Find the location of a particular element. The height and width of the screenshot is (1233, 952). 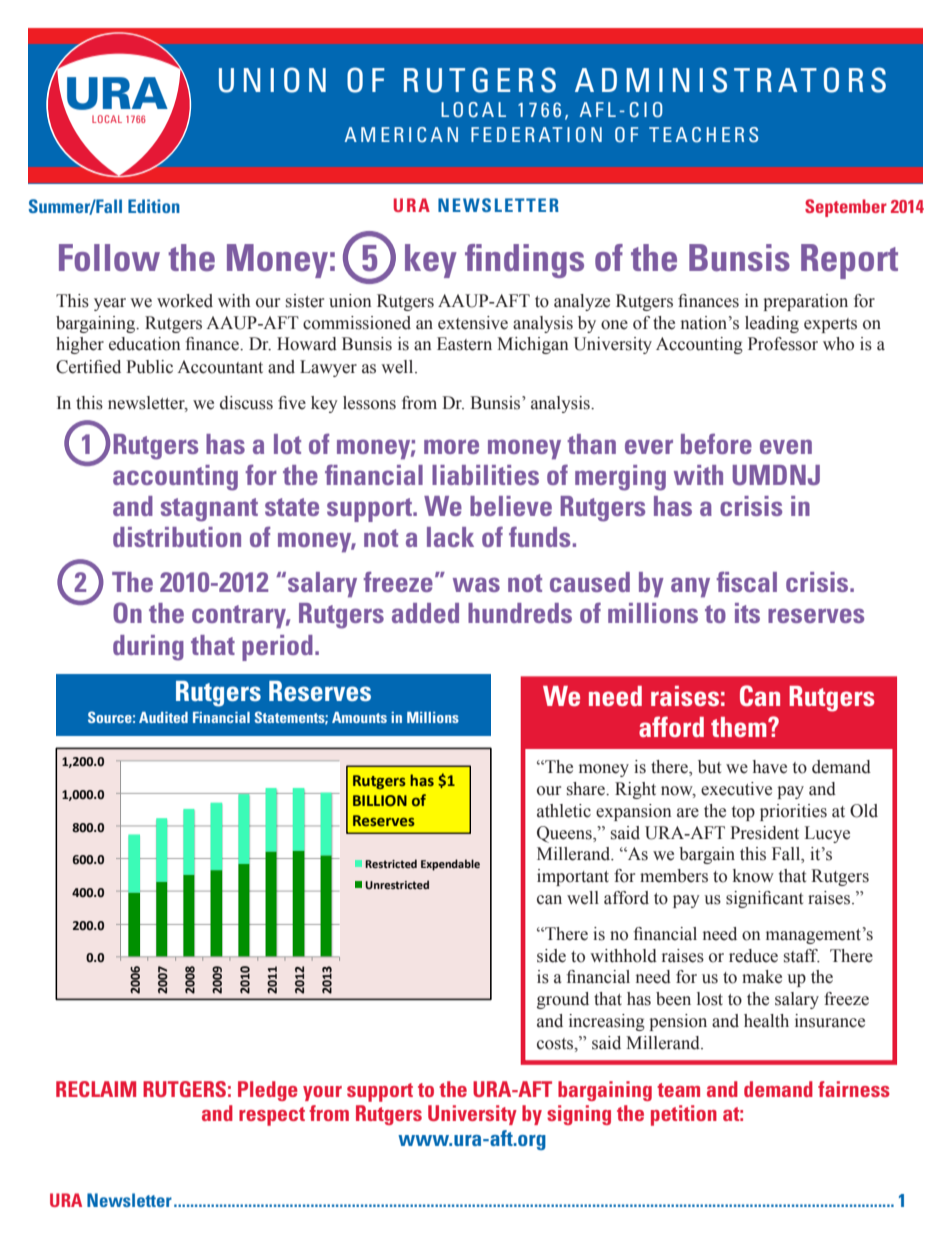

more is located at coordinates (451, 446).
